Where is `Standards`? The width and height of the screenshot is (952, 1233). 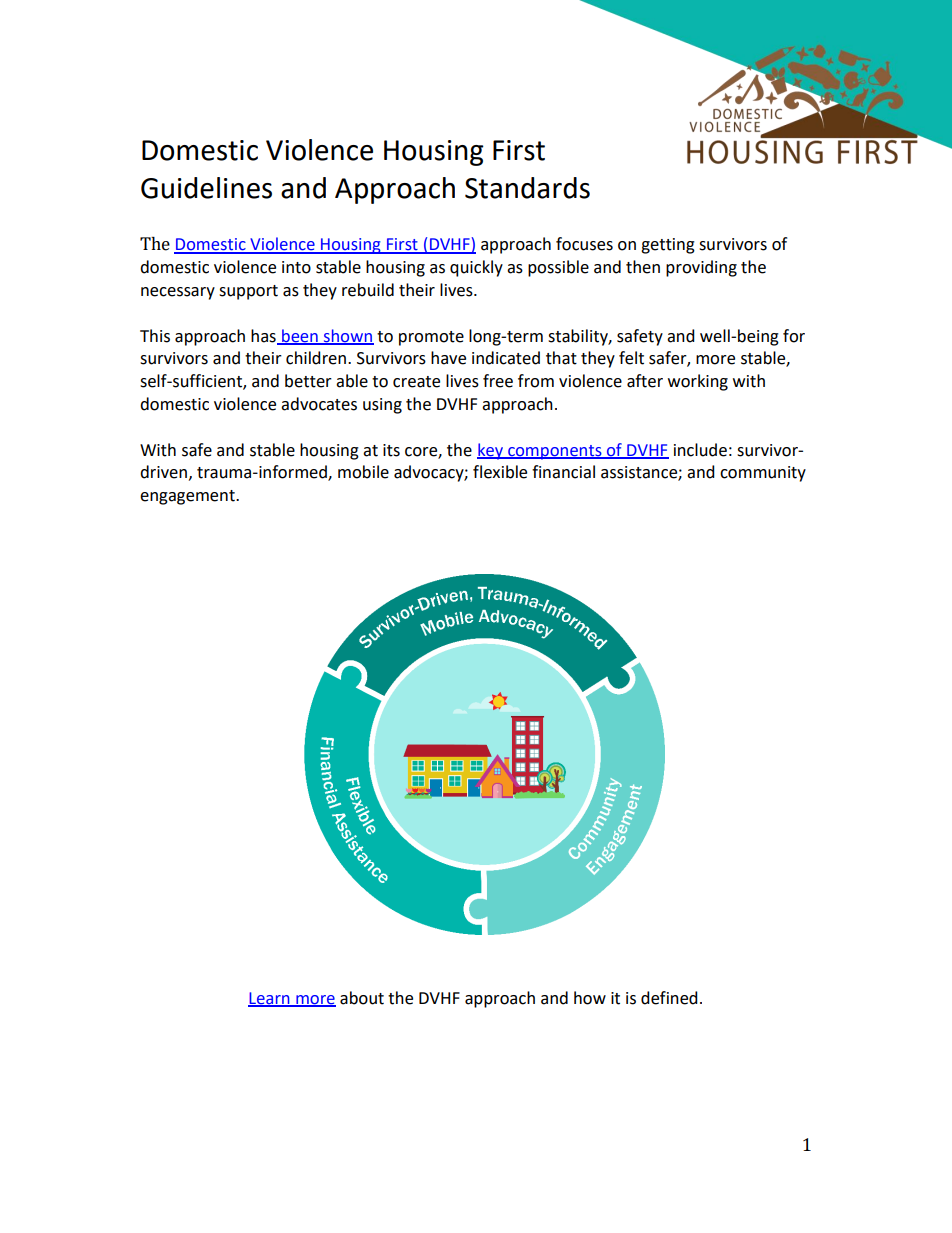 Standards is located at coordinates (527, 188).
